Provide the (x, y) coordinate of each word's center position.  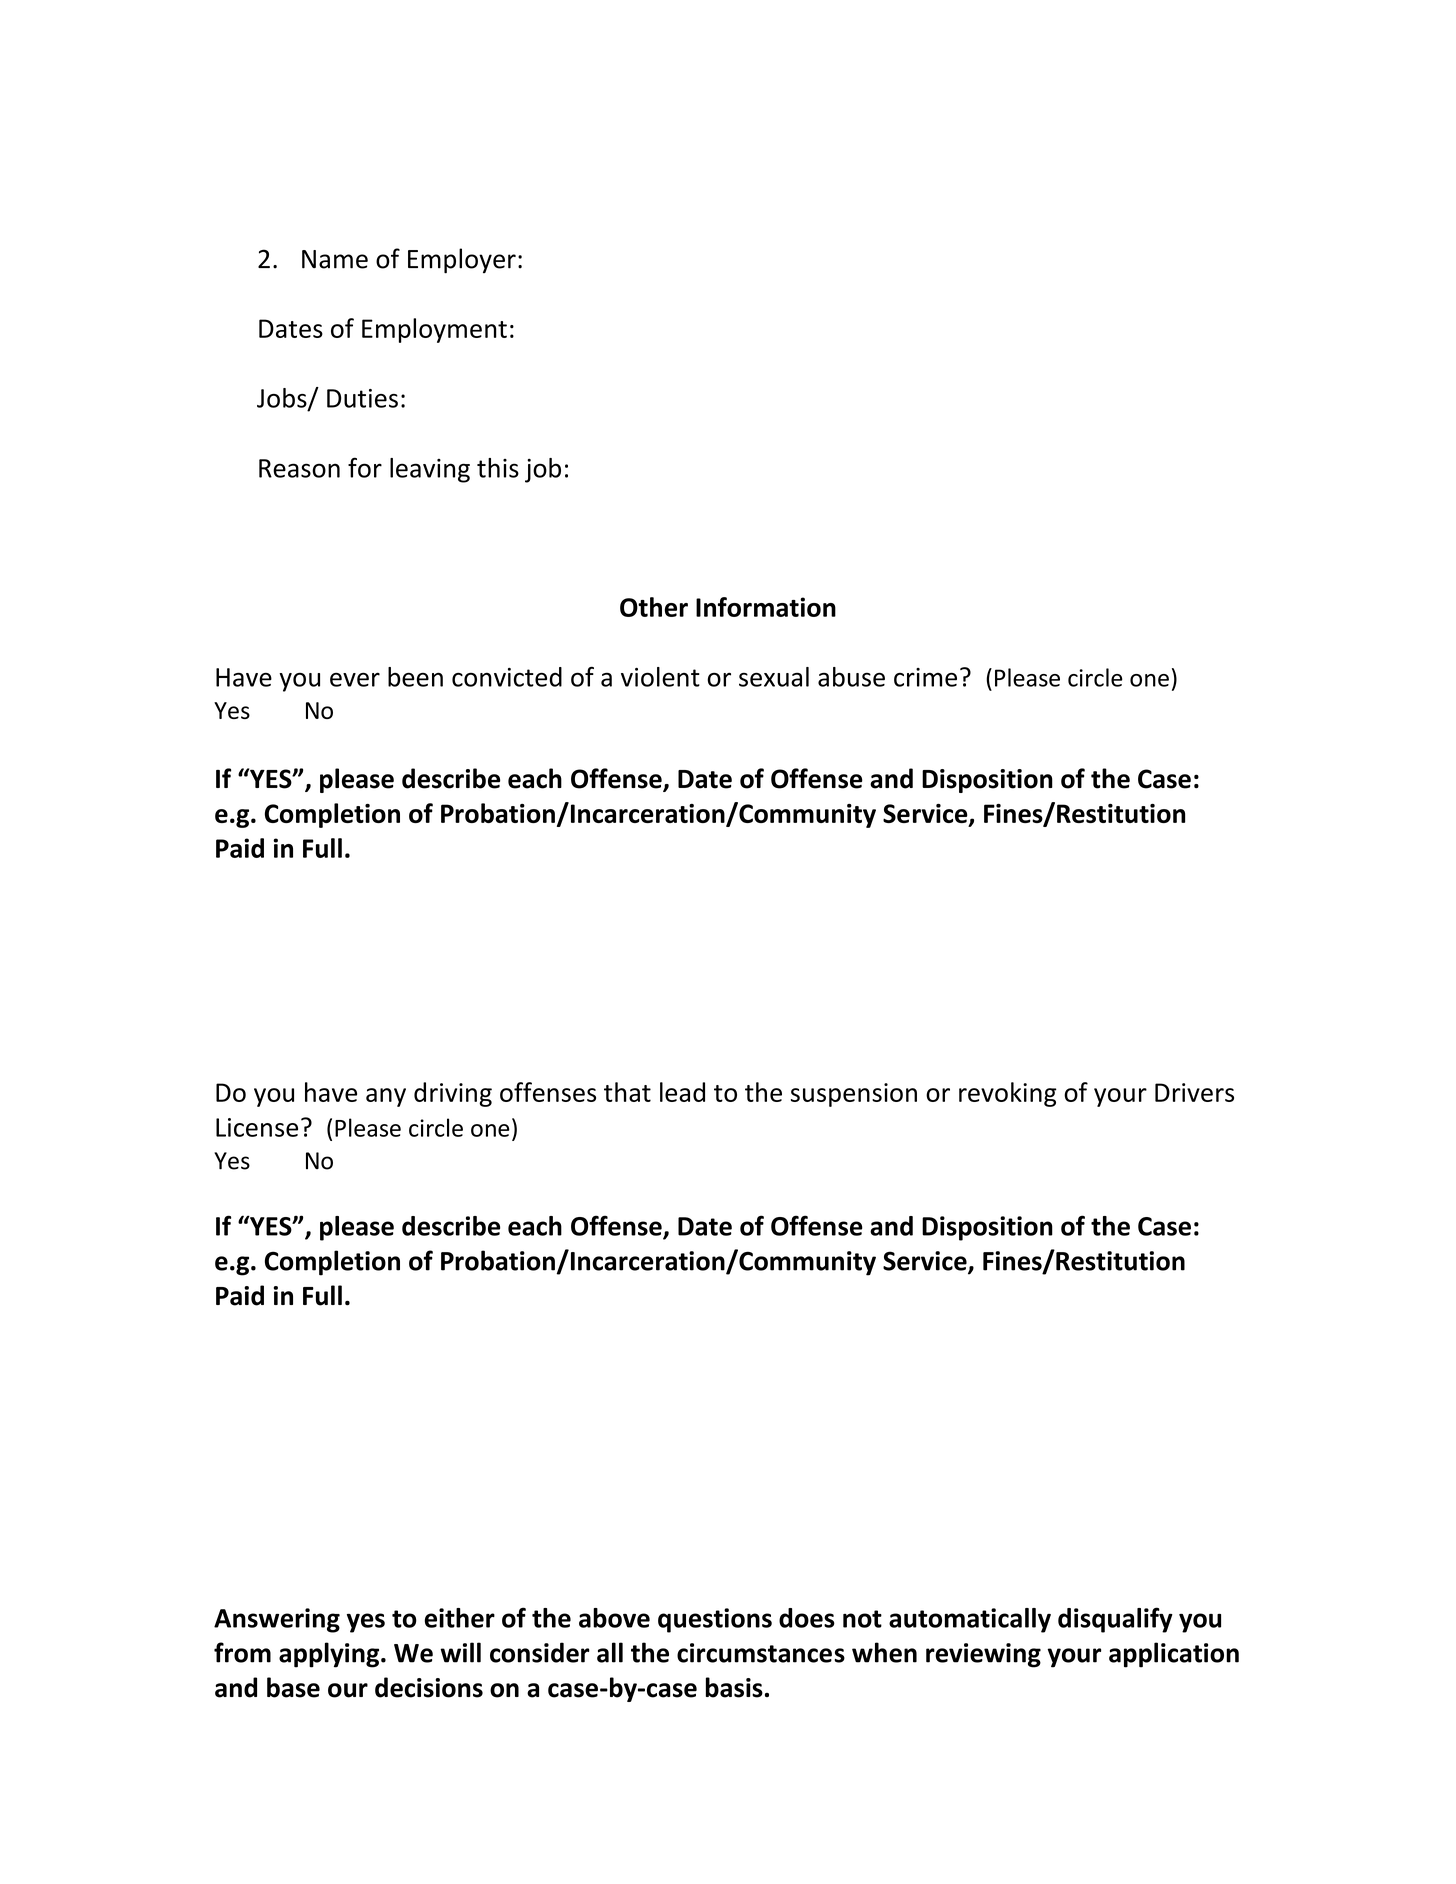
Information (766, 607)
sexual (774, 677)
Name (335, 259)
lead (682, 1092)
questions (715, 1620)
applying (330, 1655)
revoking (1008, 1094)
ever (355, 679)
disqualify (1115, 1620)
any (386, 1097)
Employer (462, 261)
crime (925, 677)
